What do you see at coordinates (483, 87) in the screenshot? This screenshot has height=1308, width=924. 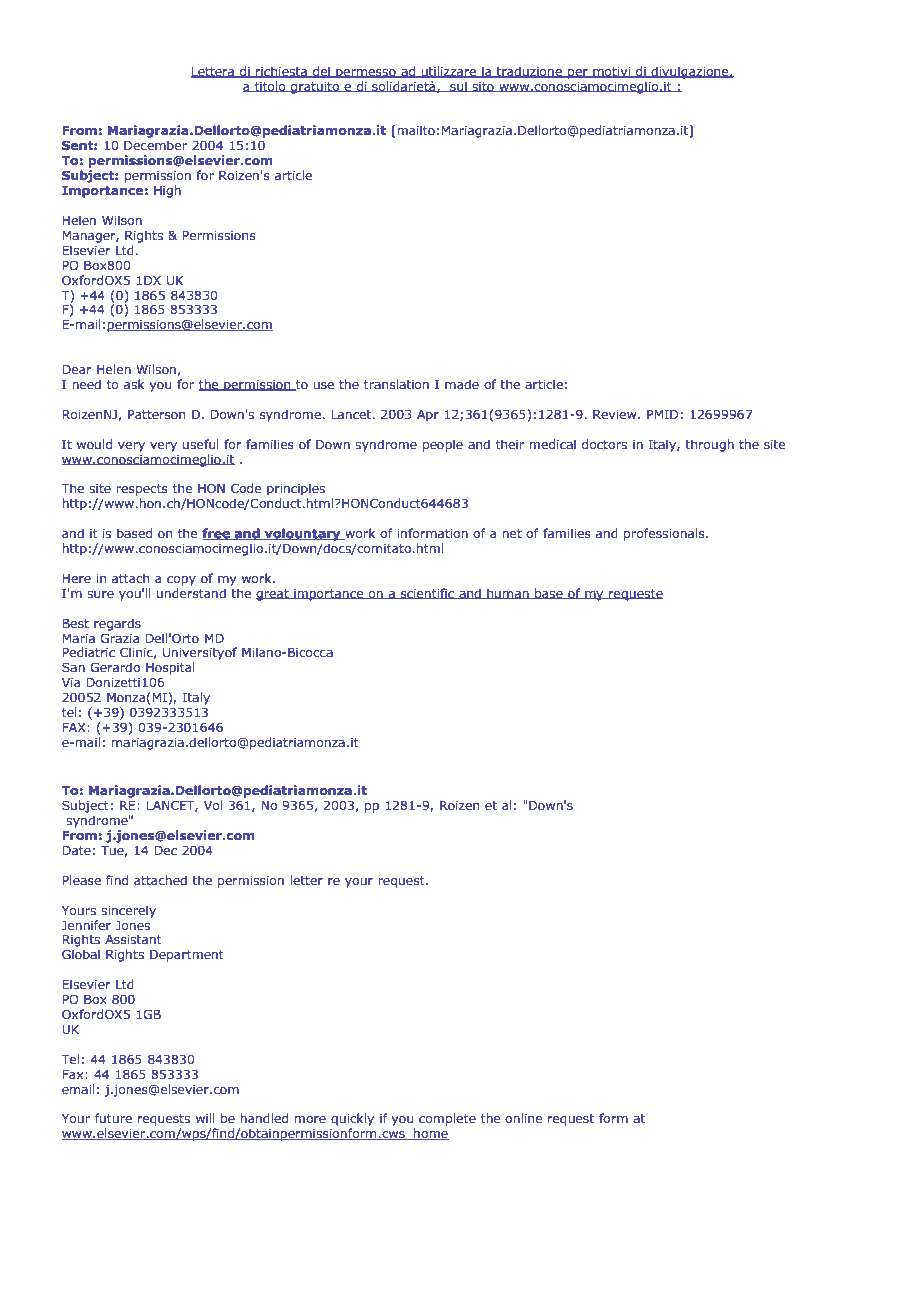 I see `sito` at bounding box center [483, 87].
